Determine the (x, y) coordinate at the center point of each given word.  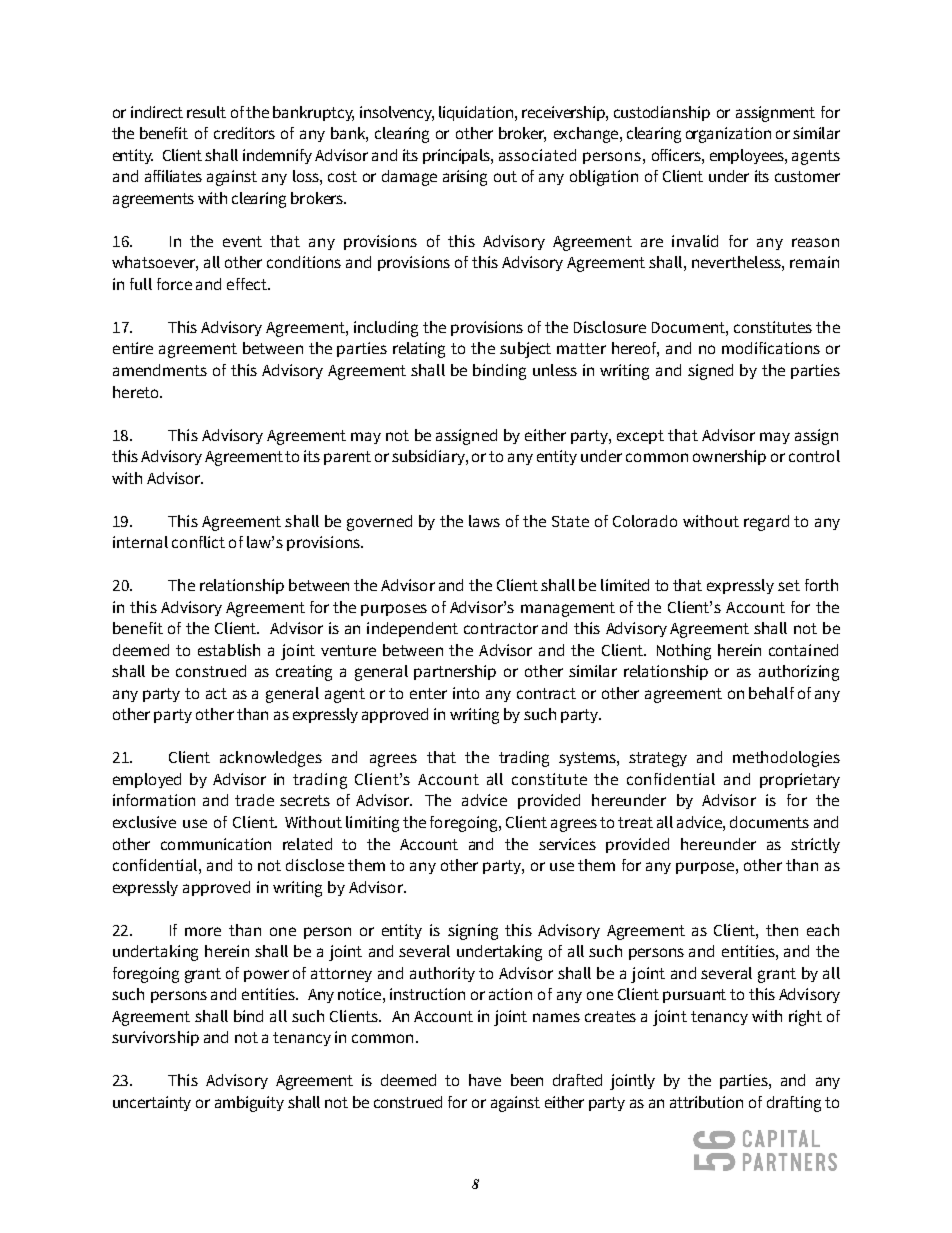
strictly (815, 845)
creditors (244, 133)
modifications (771, 348)
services (567, 844)
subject (525, 350)
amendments (160, 370)
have (485, 1080)
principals (457, 156)
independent (412, 629)
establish (229, 650)
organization (728, 135)
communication (216, 844)
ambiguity (249, 1104)
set (789, 585)
